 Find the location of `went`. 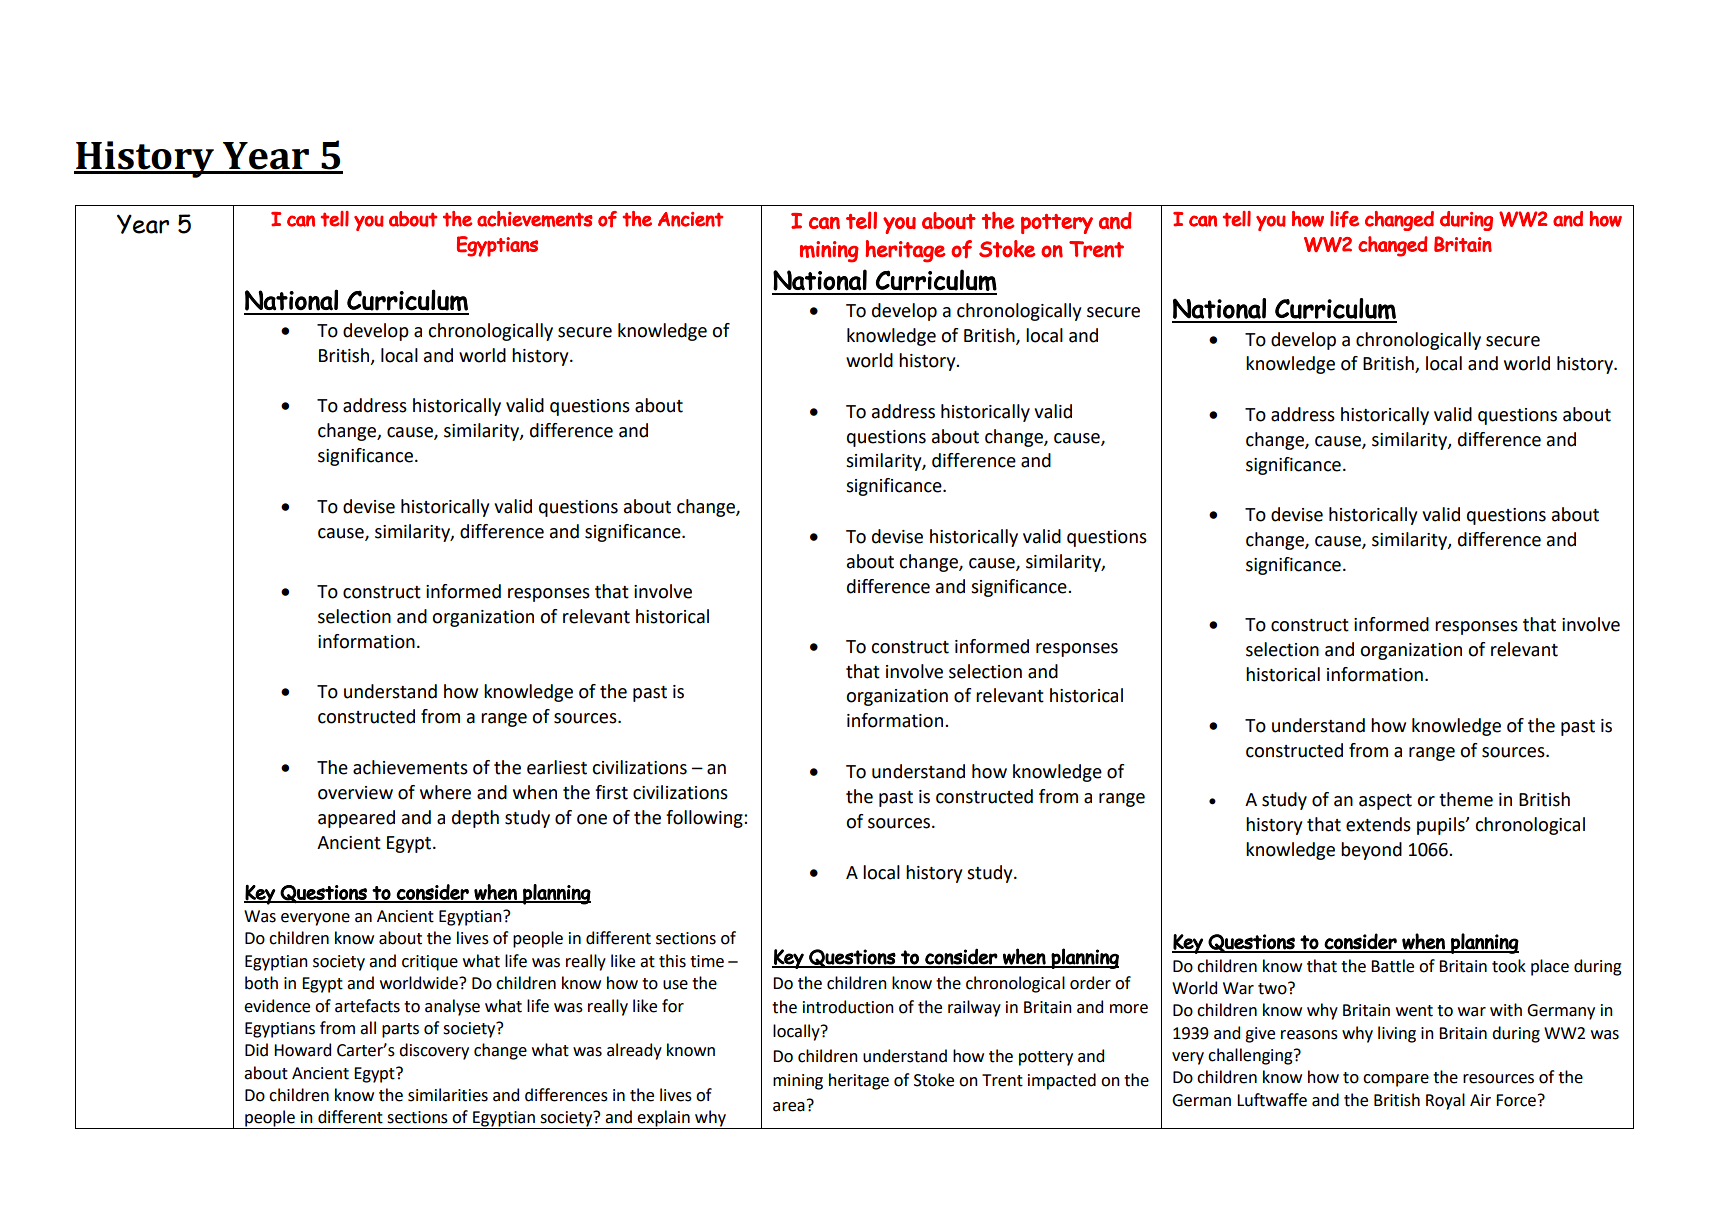

went is located at coordinates (1414, 1011).
